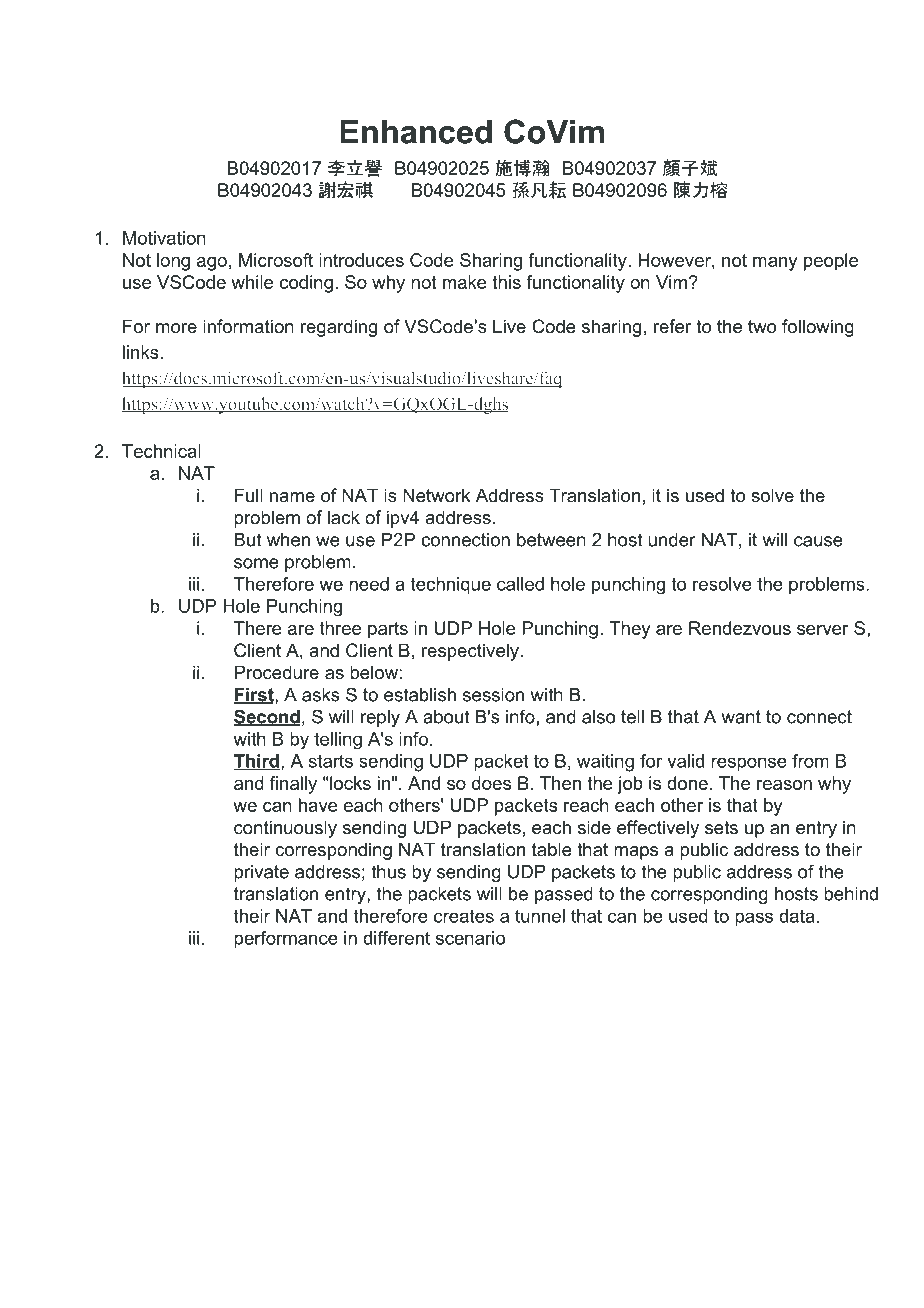 This document has width=924, height=1308. What do you see at coordinates (775, 264) in the document?
I see `many` at bounding box center [775, 264].
